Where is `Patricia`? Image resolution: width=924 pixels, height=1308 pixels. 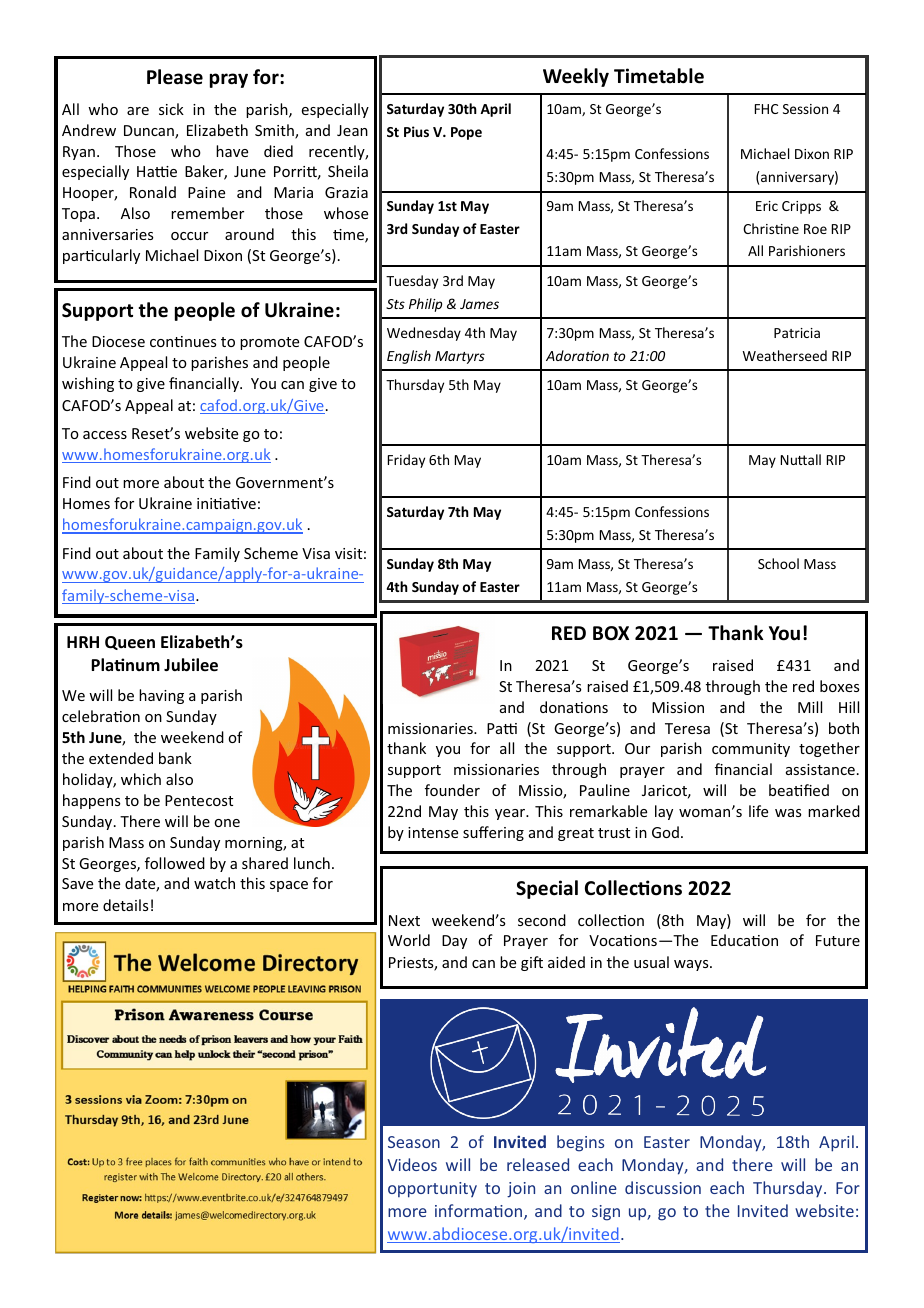
Patricia is located at coordinates (797, 333).
